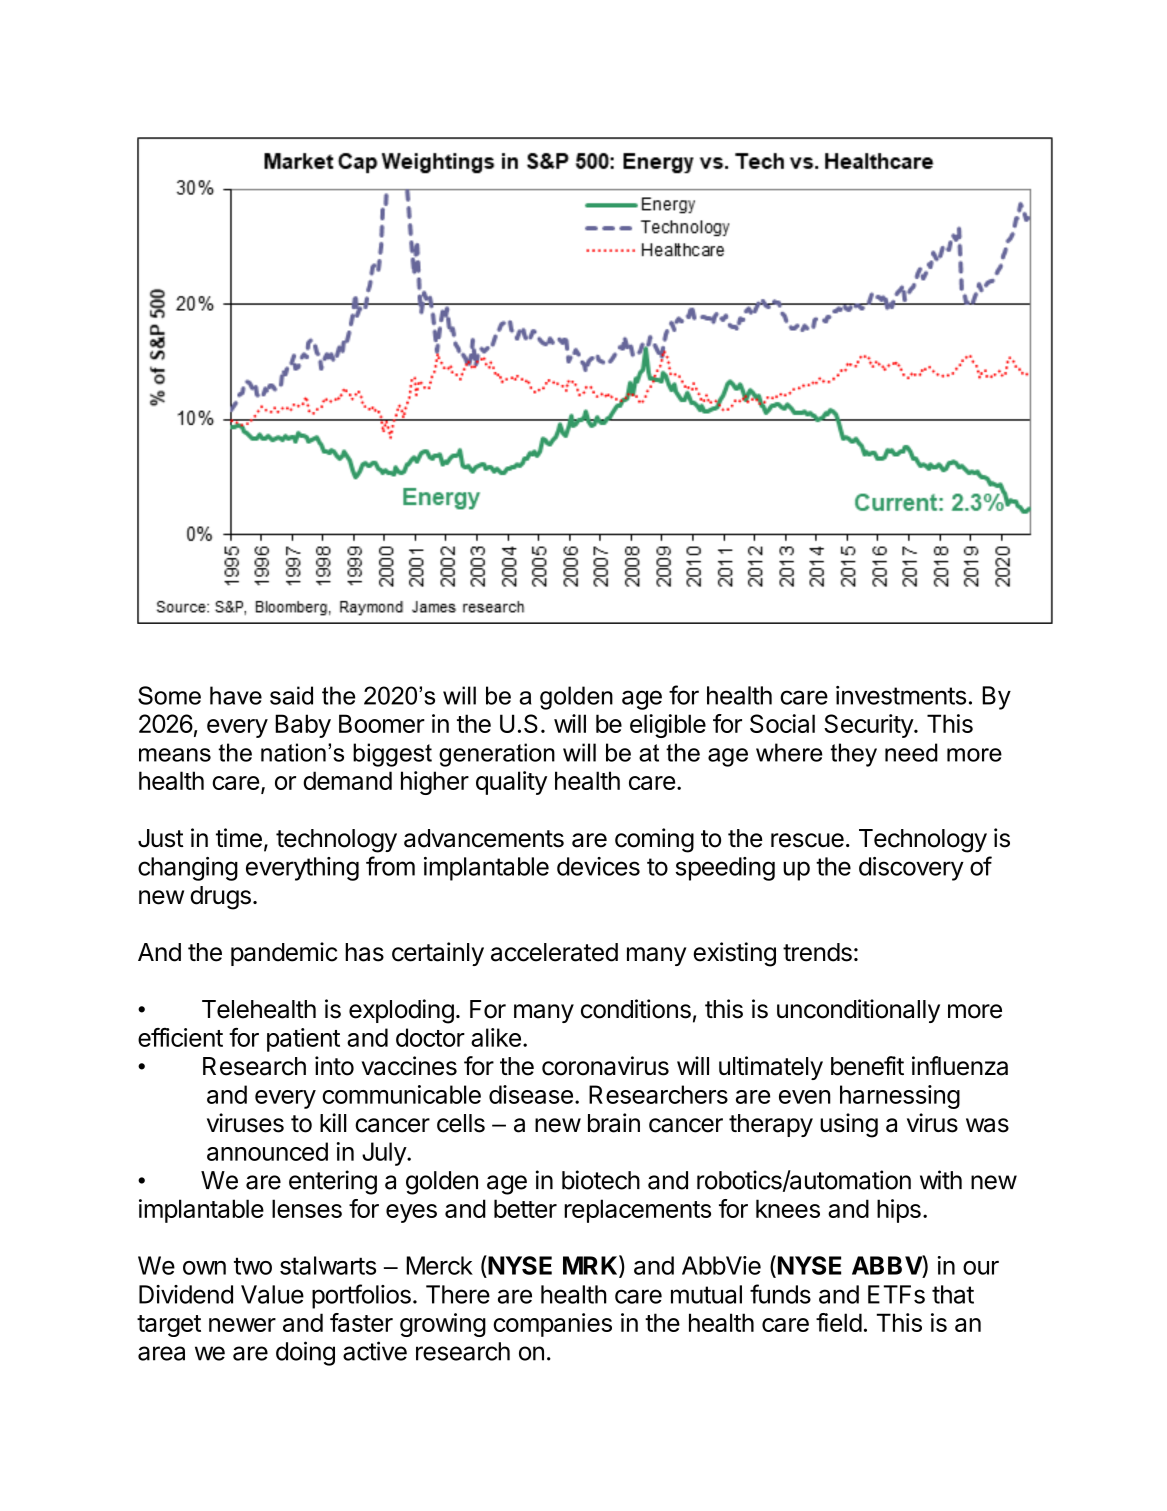 Image resolution: width=1167 pixels, height=1511 pixels. What do you see at coordinates (303, 726) in the screenshot?
I see `Baby` at bounding box center [303, 726].
